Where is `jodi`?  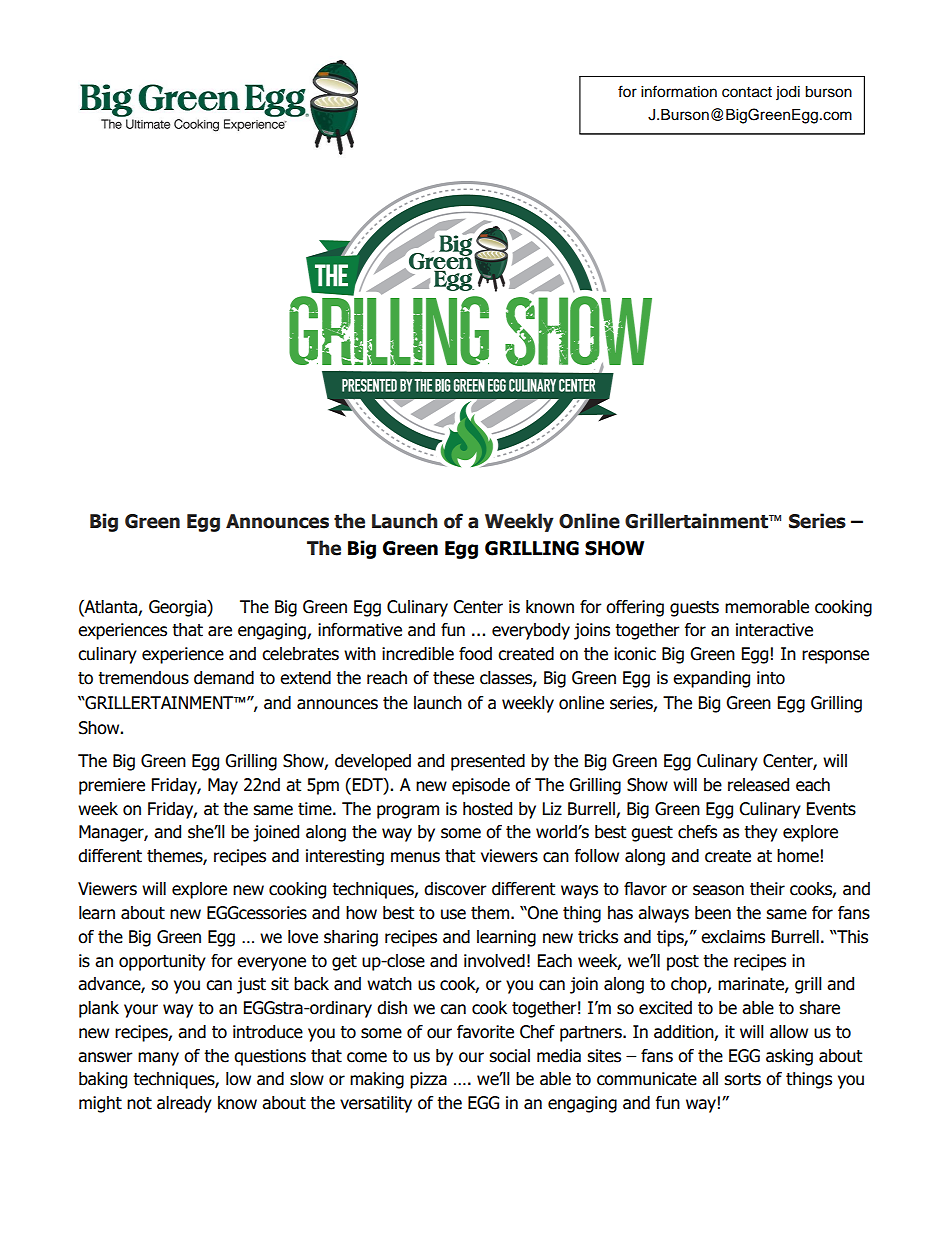 jodi is located at coordinates (788, 93).
